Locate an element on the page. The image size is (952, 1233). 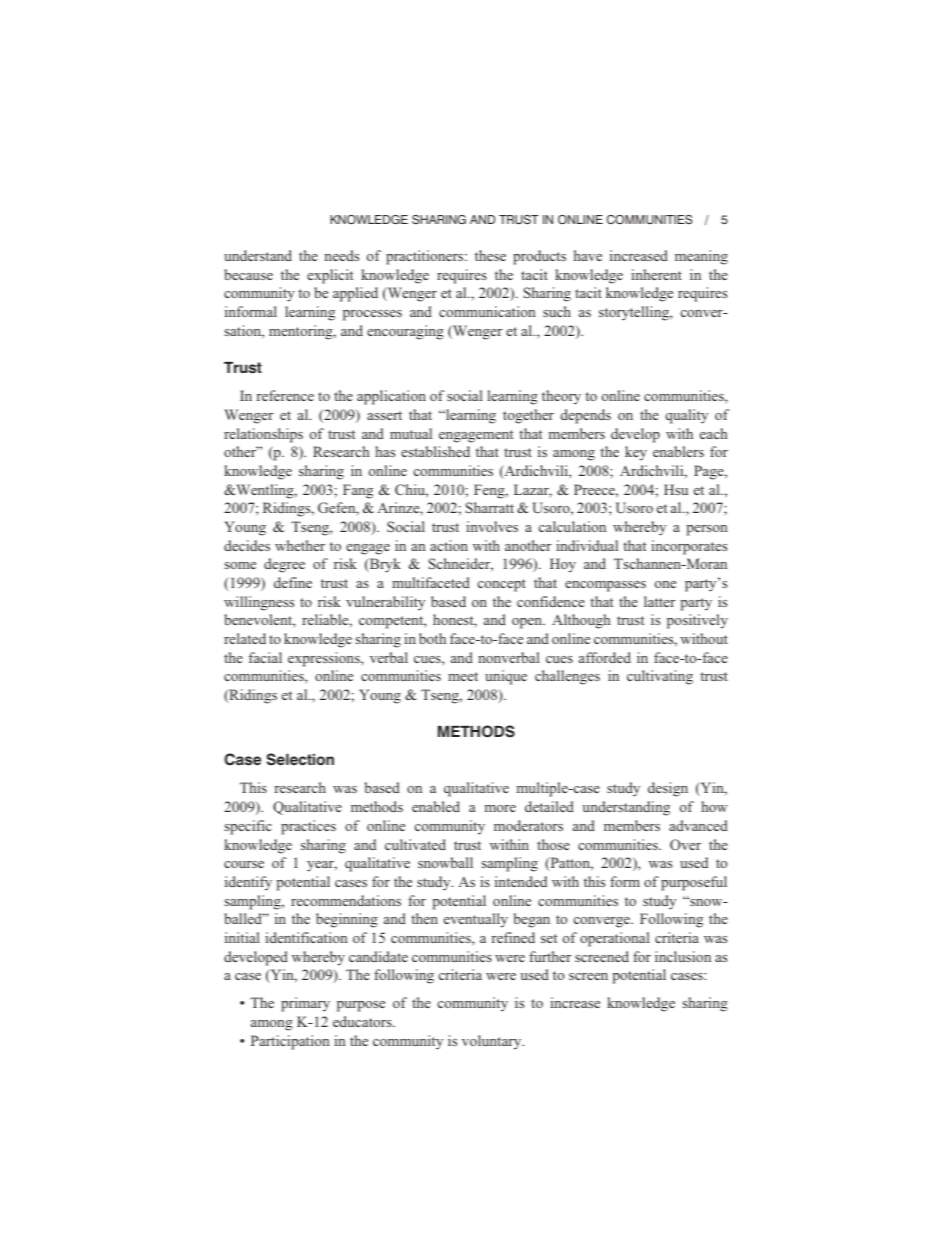
primary is located at coordinates (305, 1004).
